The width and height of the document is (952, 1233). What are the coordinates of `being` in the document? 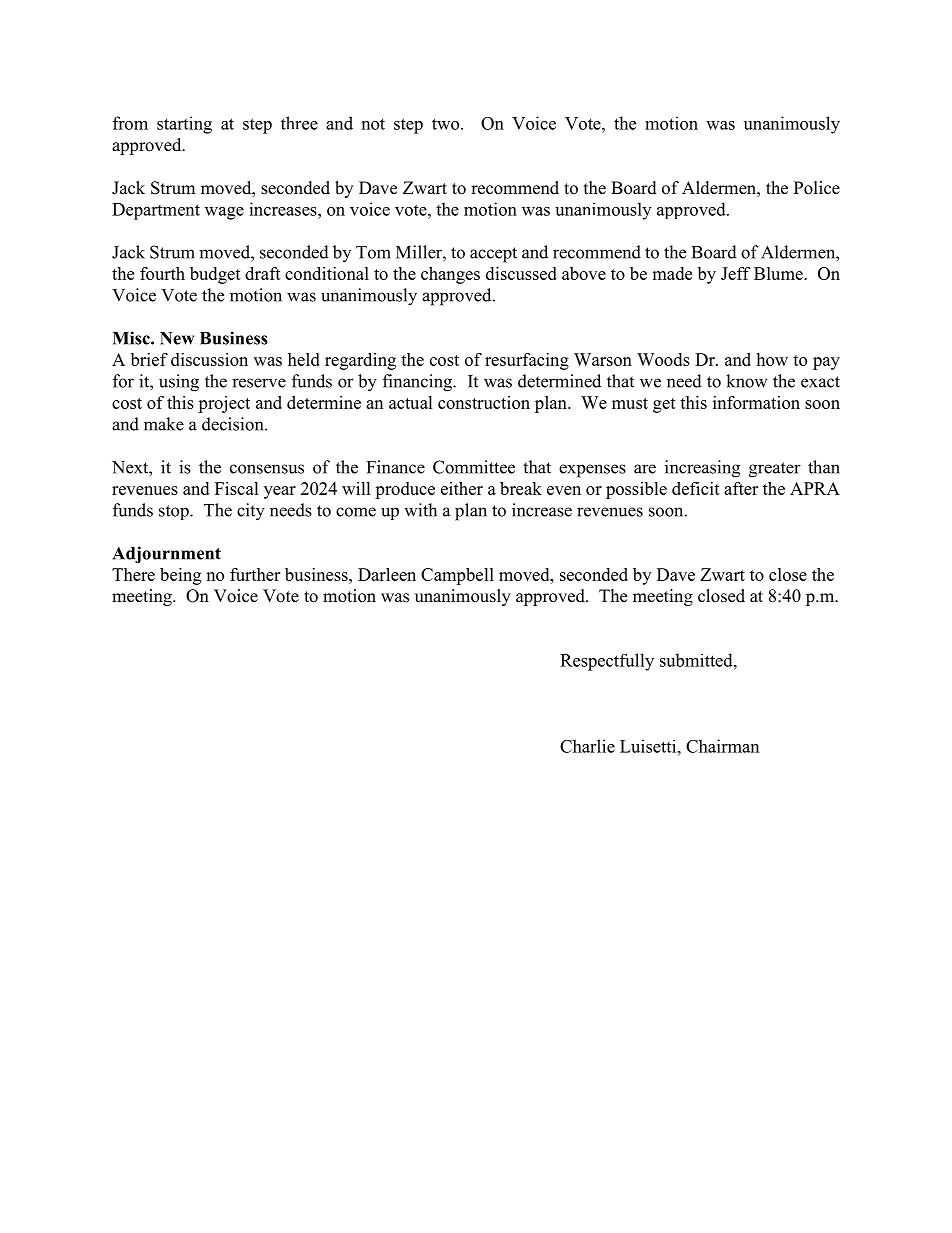 It's located at (180, 576).
